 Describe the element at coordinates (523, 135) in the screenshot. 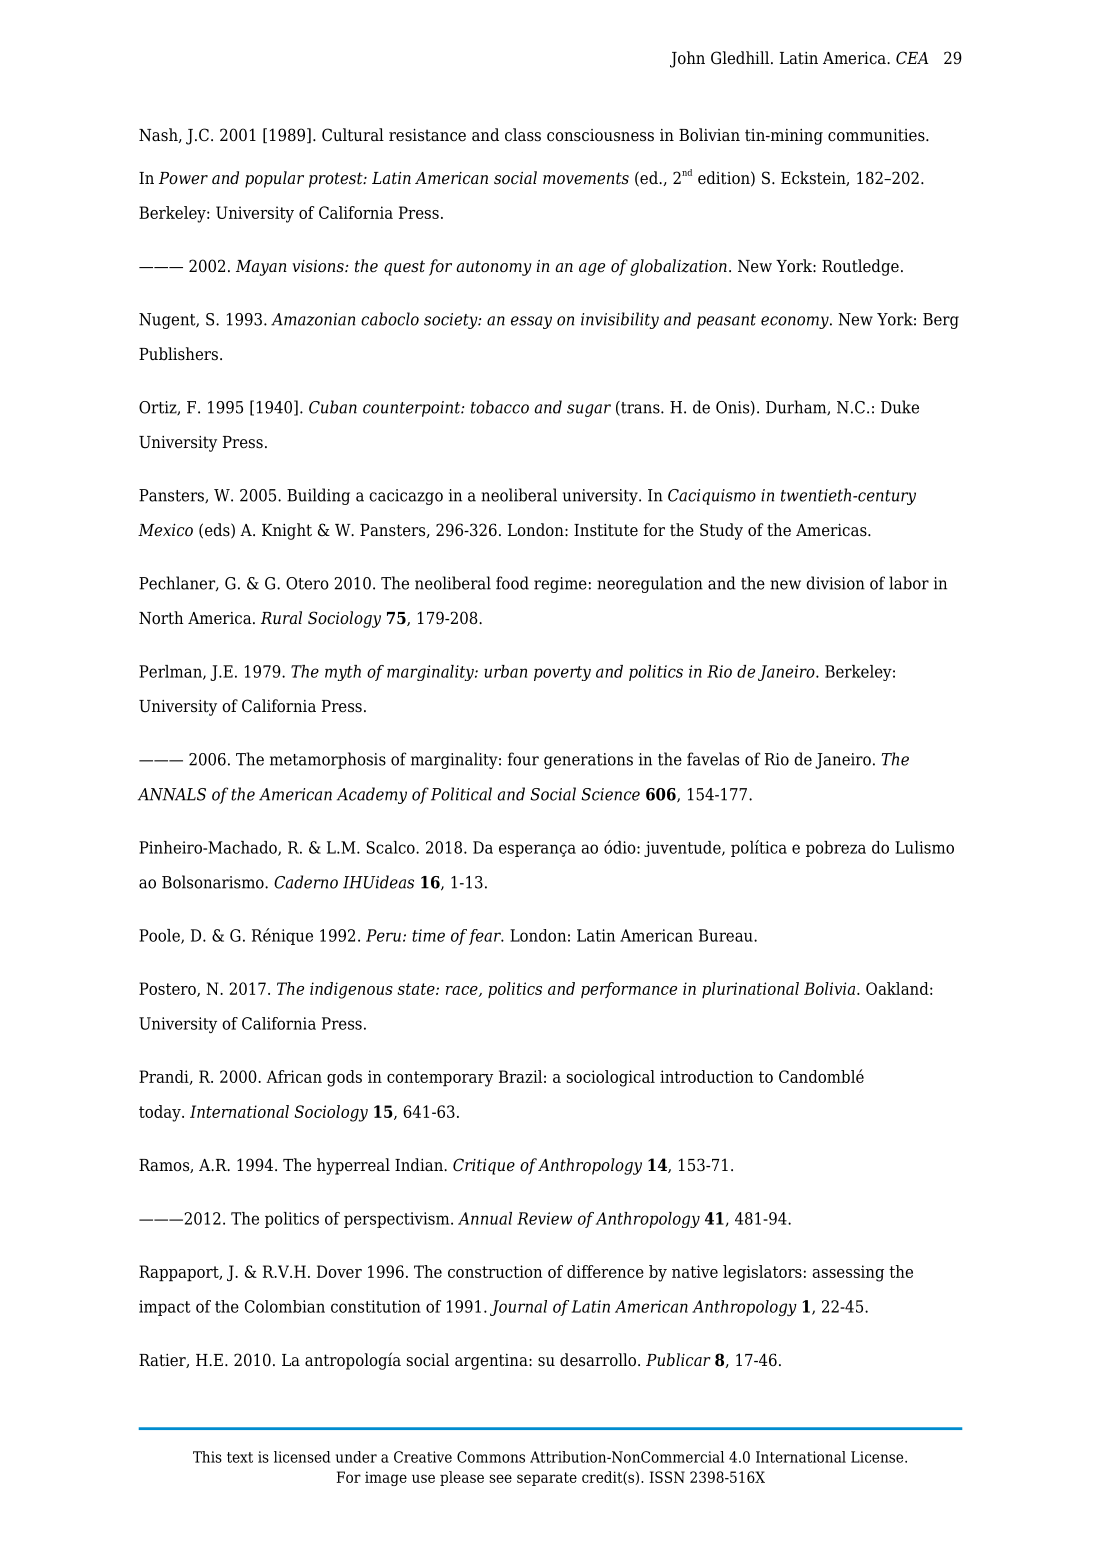

I see `class` at that location.
